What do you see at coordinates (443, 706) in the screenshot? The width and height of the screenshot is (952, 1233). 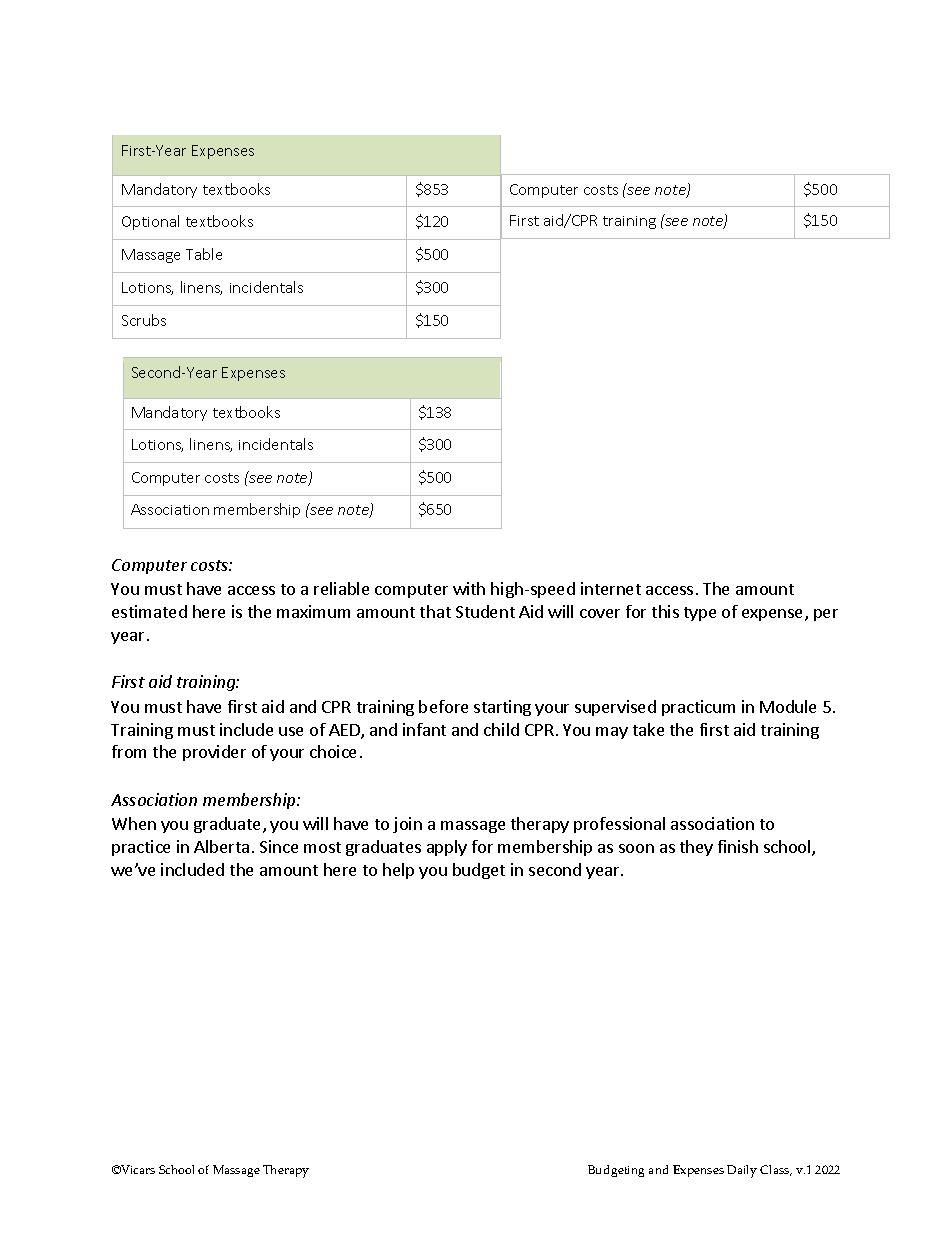 I see `before` at bounding box center [443, 706].
